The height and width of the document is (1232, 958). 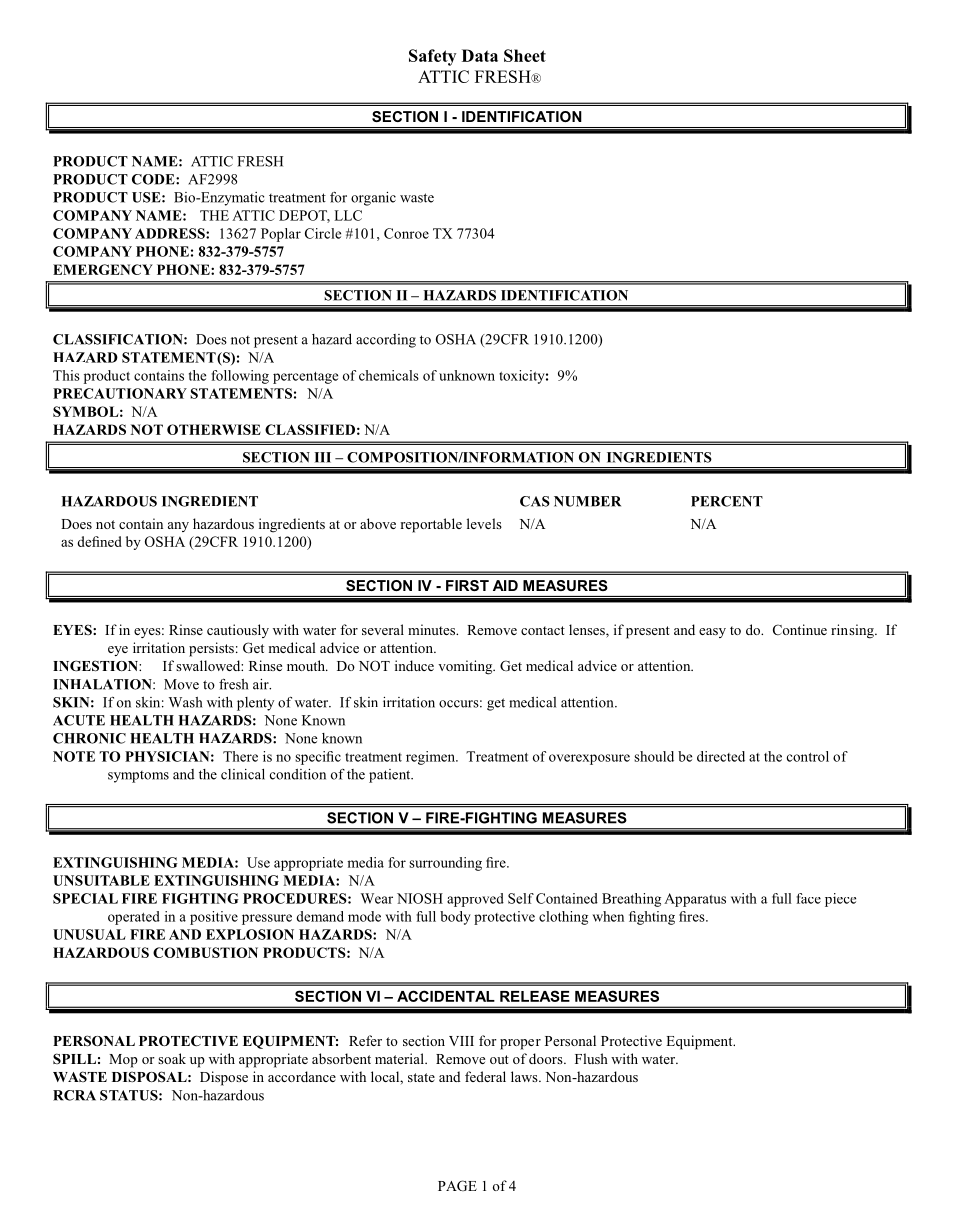 I want to click on symptoms, so click(x=138, y=777).
